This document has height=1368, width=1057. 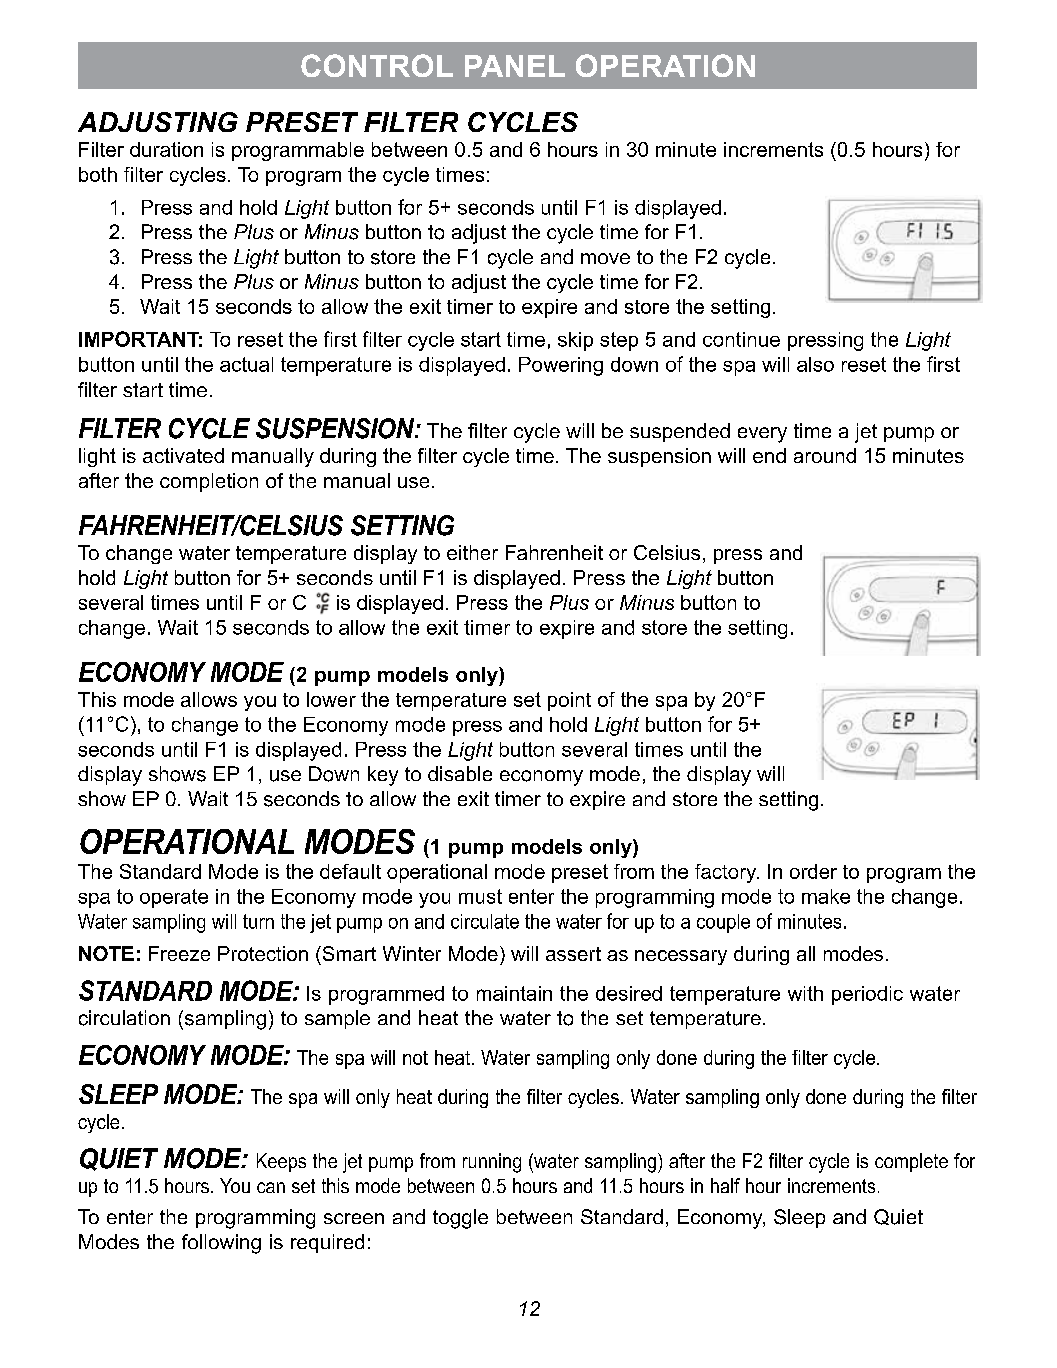 What do you see at coordinates (209, 482) in the document?
I see `completion` at bounding box center [209, 482].
